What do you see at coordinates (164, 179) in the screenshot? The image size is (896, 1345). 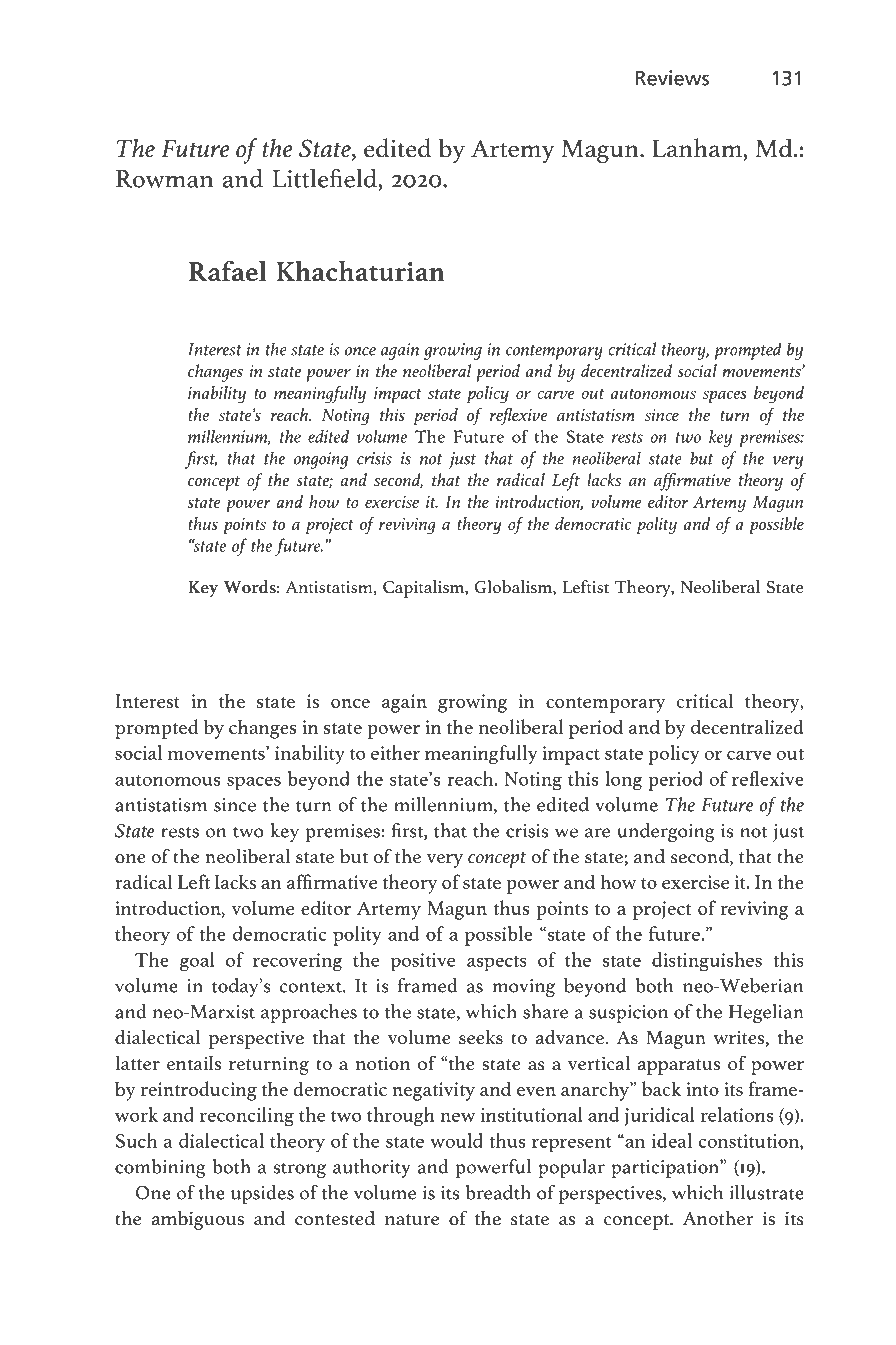 I see `Rowman` at bounding box center [164, 179].
